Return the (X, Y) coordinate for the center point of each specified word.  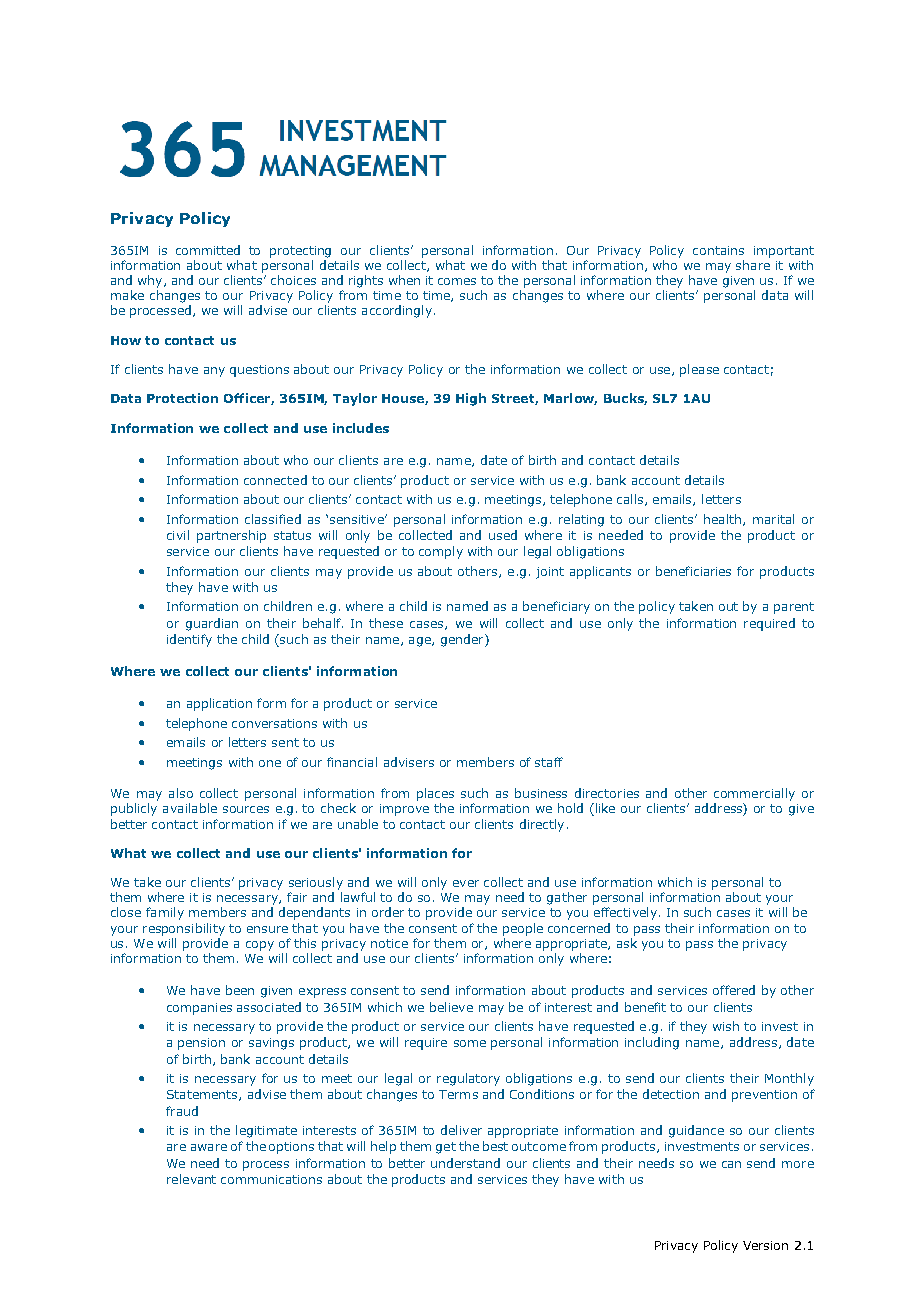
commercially (754, 794)
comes (457, 281)
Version (765, 1245)
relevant (191, 1179)
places (435, 794)
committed (208, 250)
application (219, 704)
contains (718, 250)
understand (465, 1163)
